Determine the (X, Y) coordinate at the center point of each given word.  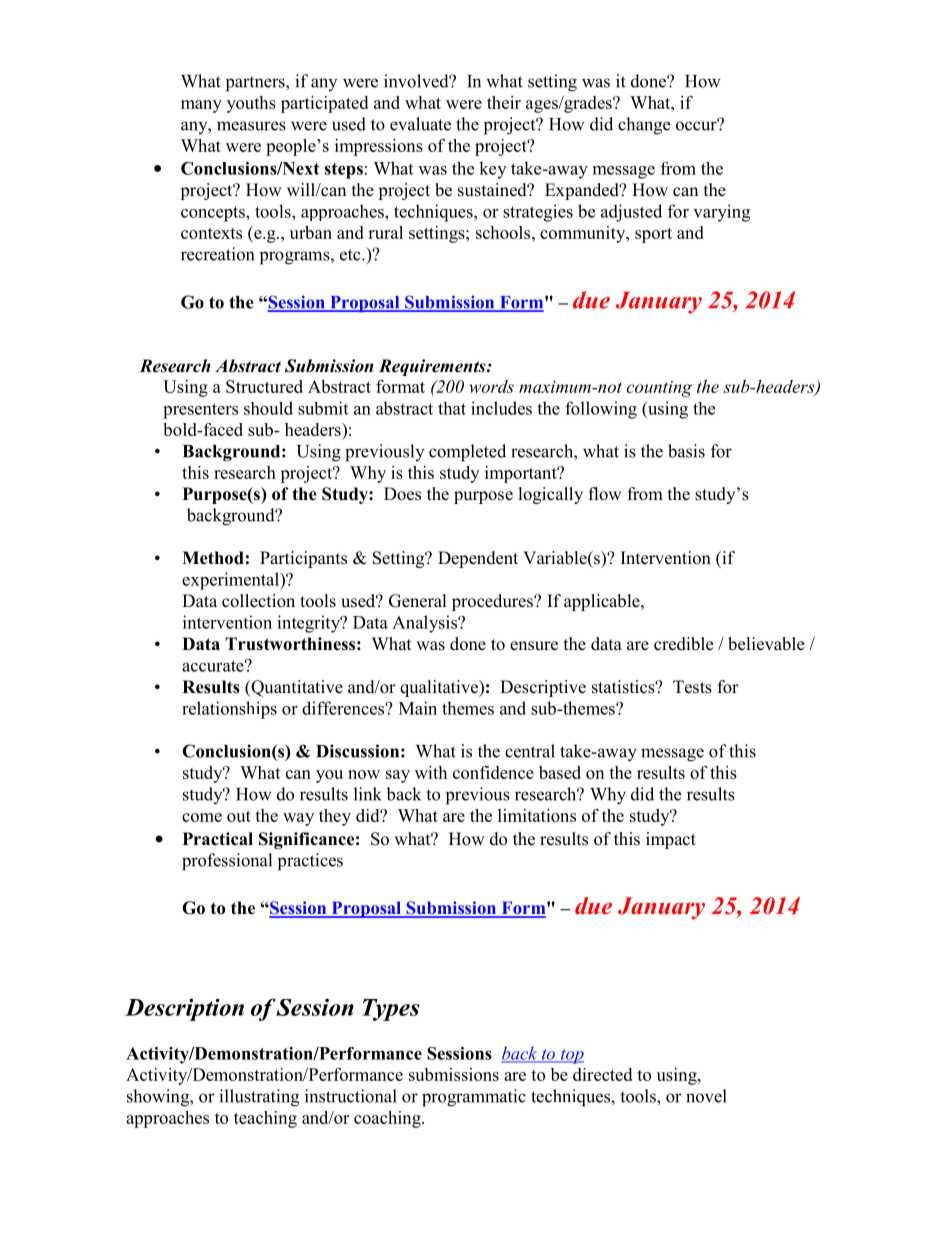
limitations (537, 815)
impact (671, 840)
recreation (217, 254)
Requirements (433, 367)
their (504, 102)
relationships (229, 710)
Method (213, 558)
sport (653, 235)
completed (467, 453)
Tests (692, 687)
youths (251, 104)
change (644, 126)
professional (227, 862)
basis (686, 451)
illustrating (259, 1098)
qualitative (440, 688)
